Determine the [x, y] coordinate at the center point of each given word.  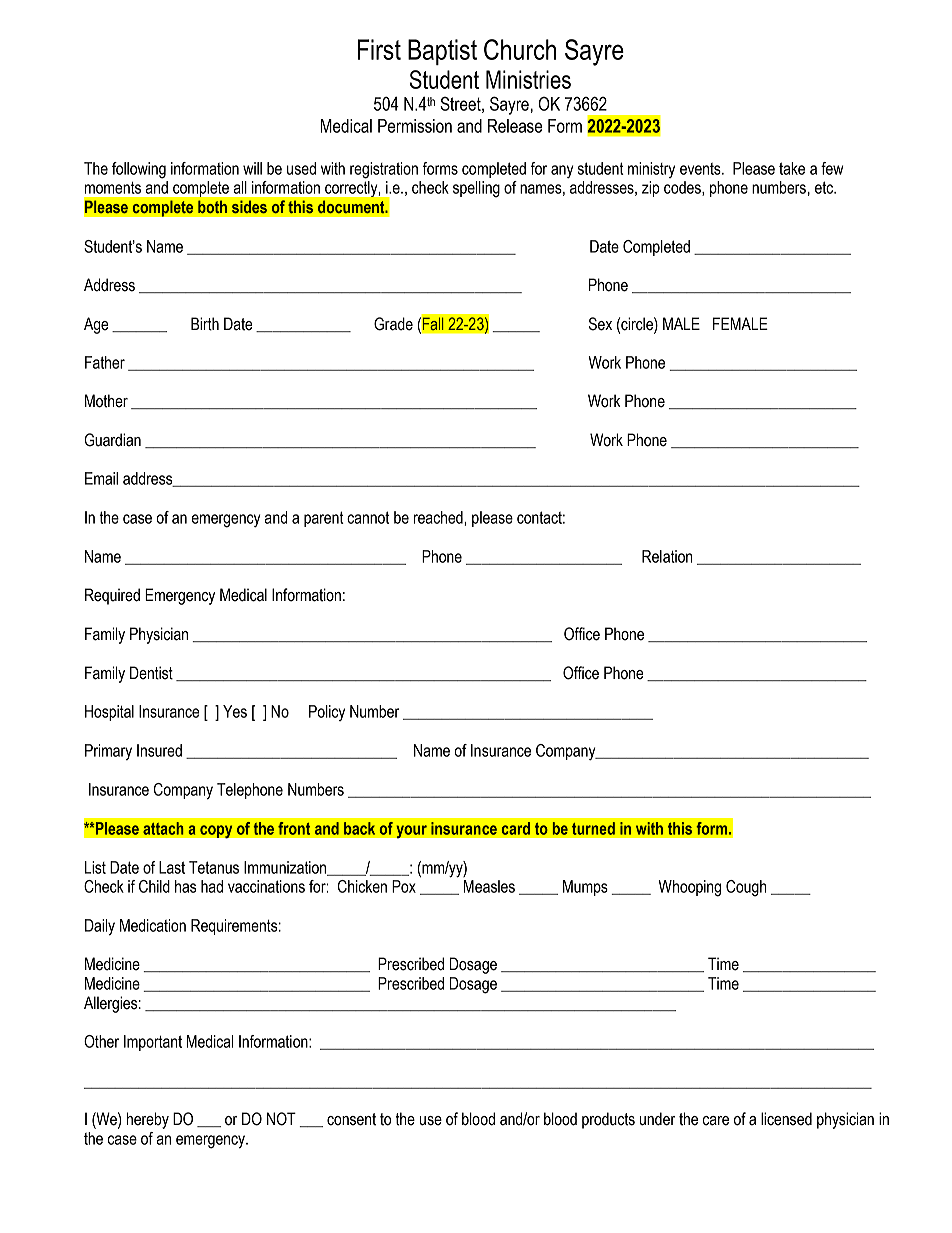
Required [112, 596]
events [701, 169]
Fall [432, 324]
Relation [667, 556]
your [411, 831]
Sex [600, 324]
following [139, 170]
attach [163, 828]
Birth [205, 324]
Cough [746, 888]
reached [439, 517]
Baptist [442, 52]
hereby [148, 1120]
